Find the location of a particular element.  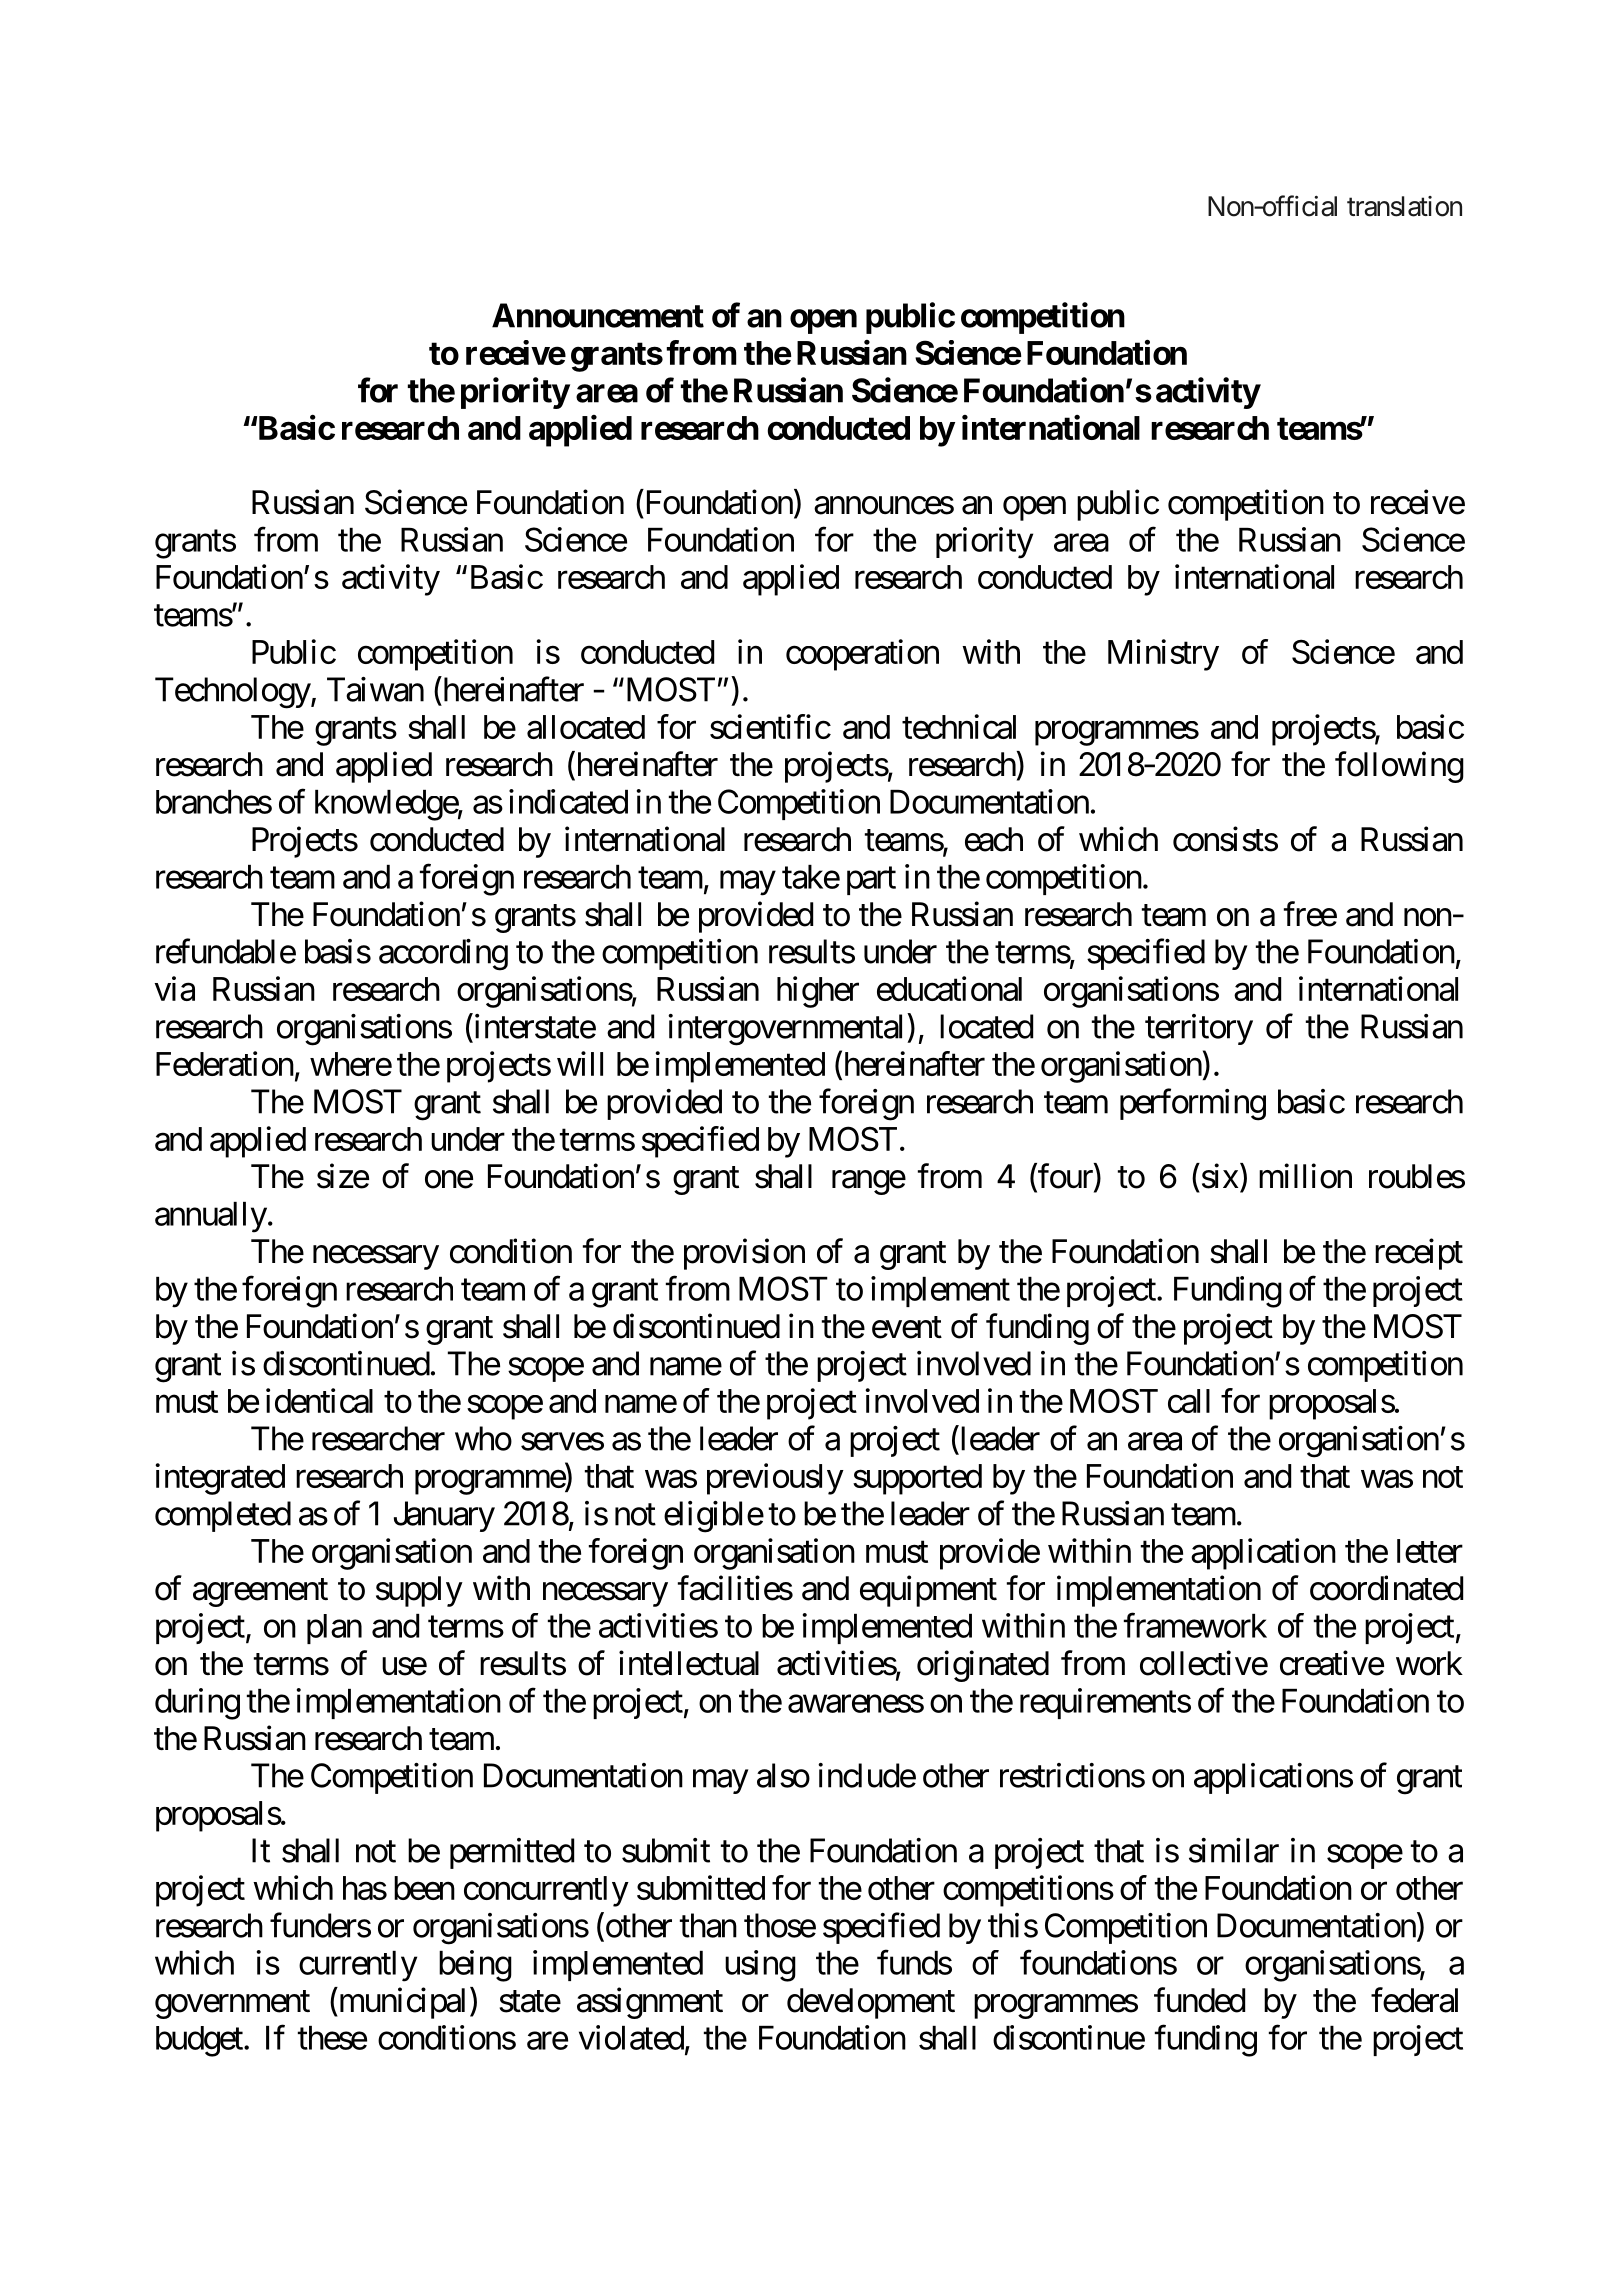

funded is located at coordinates (1199, 2000).
